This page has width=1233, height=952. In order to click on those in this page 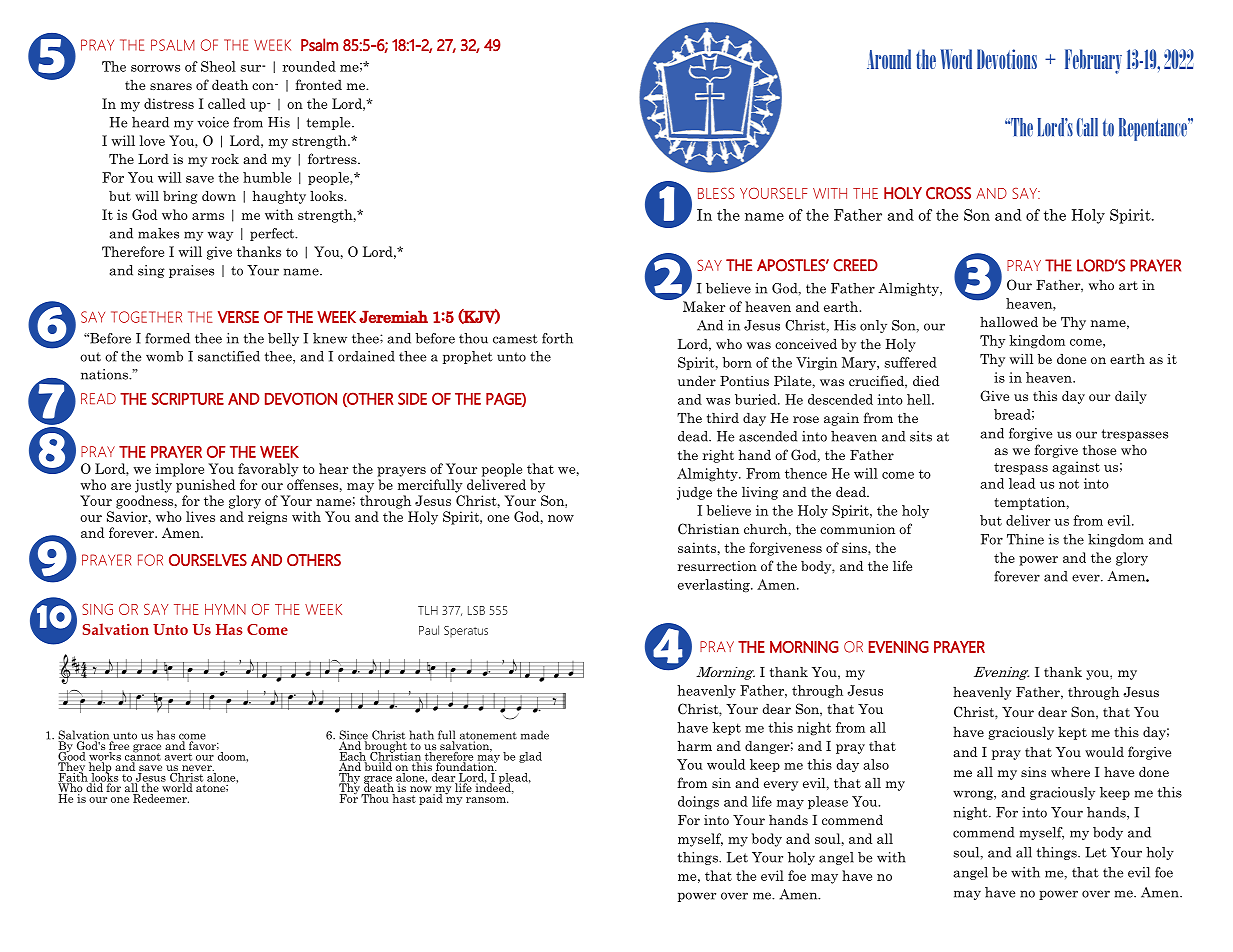, I will do `click(1099, 450)`.
